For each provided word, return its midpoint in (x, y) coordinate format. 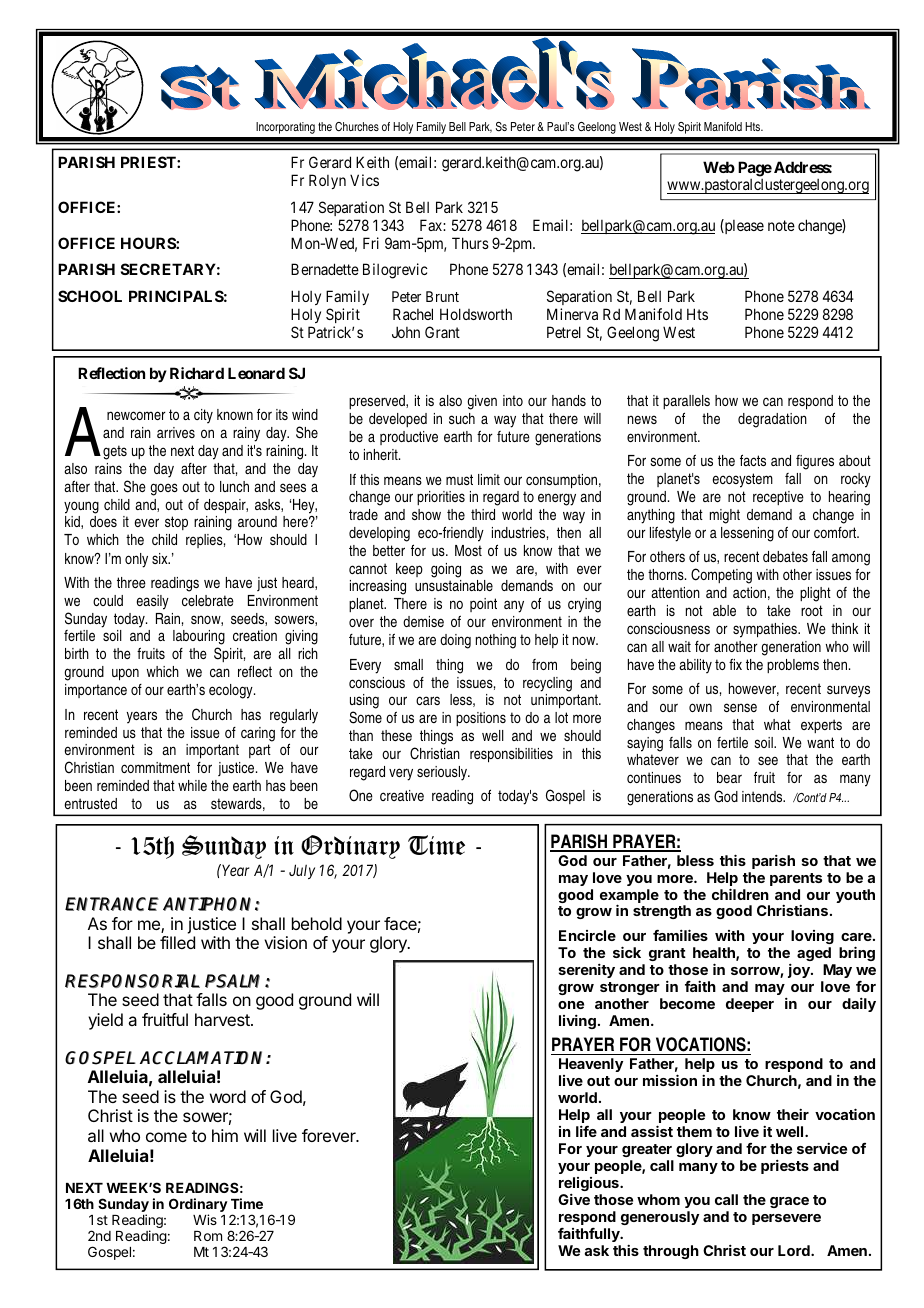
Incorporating (285, 128)
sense (740, 707)
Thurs (470, 243)
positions (481, 719)
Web (719, 167)
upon (125, 674)
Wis (205, 1219)
